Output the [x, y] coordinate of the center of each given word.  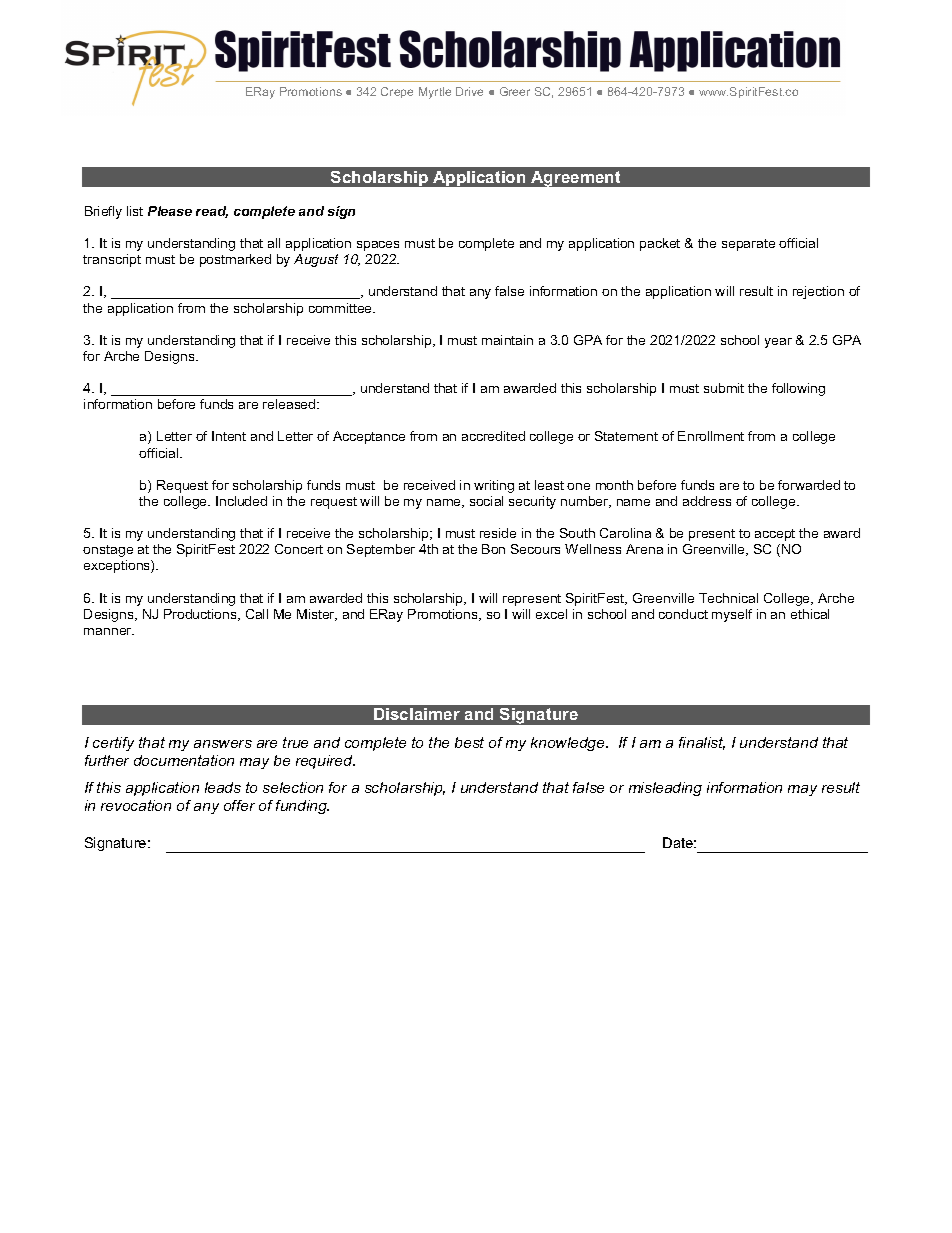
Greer [515, 91]
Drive [469, 91]
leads [223, 787]
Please [170, 211]
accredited [493, 436]
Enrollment [711, 436]
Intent [229, 436]
